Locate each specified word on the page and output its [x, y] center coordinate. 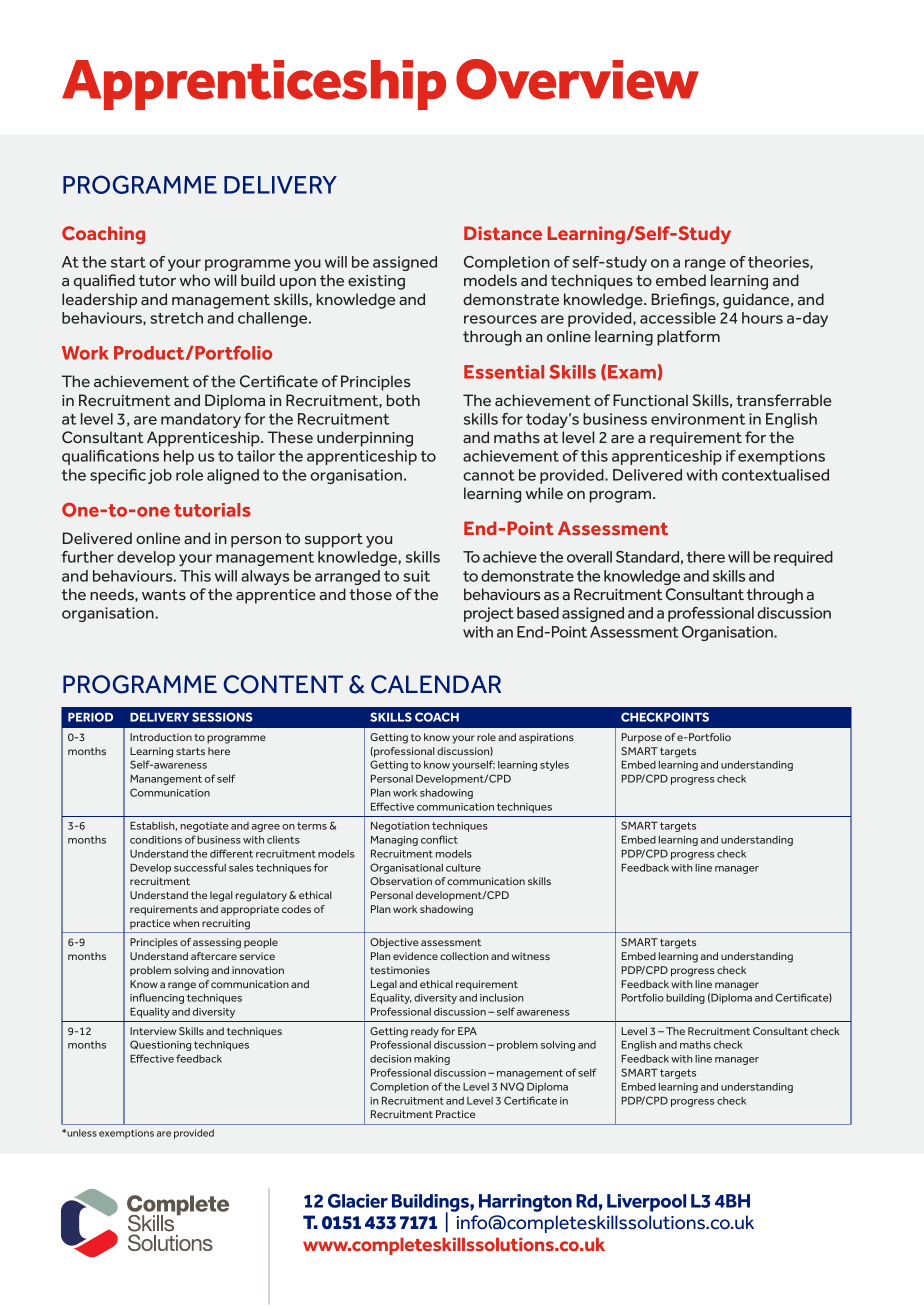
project [489, 614]
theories [779, 263]
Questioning [160, 1045]
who [194, 280]
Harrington [525, 1203]
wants [164, 594]
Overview [577, 79]
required [803, 558]
